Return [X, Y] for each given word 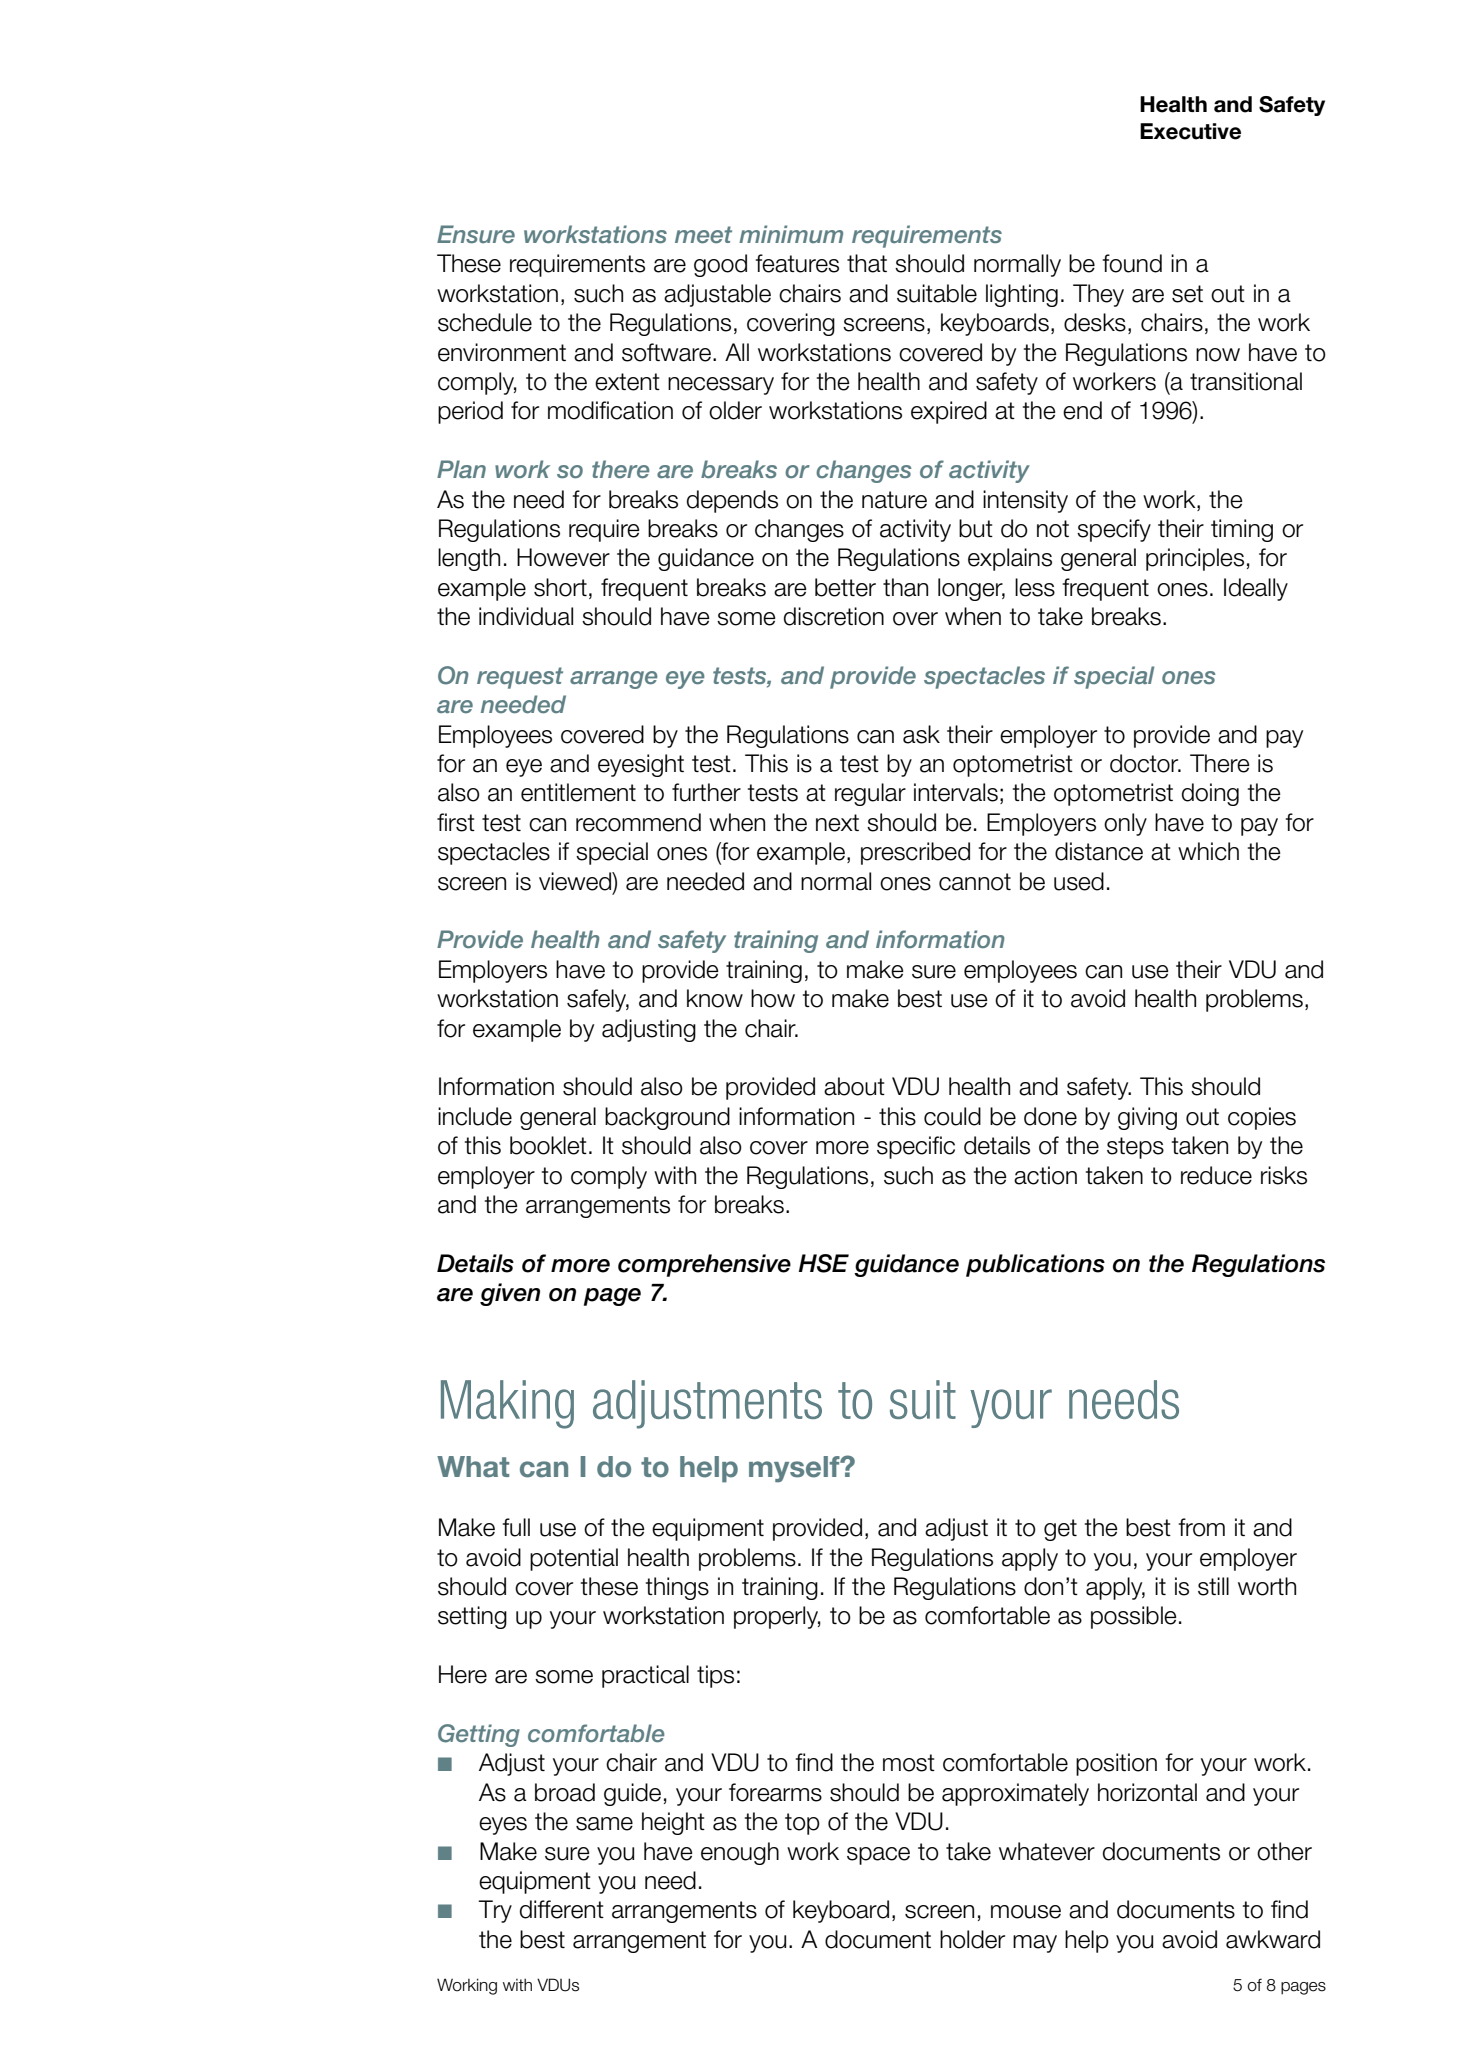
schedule [485, 322]
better [845, 587]
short [560, 587]
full [516, 1527]
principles [1195, 559]
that [867, 263]
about [854, 1086]
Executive [1190, 131]
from [1202, 1527]
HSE [824, 1263]
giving [1147, 1118]
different [562, 1909]
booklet [548, 1145]
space [878, 1856]
